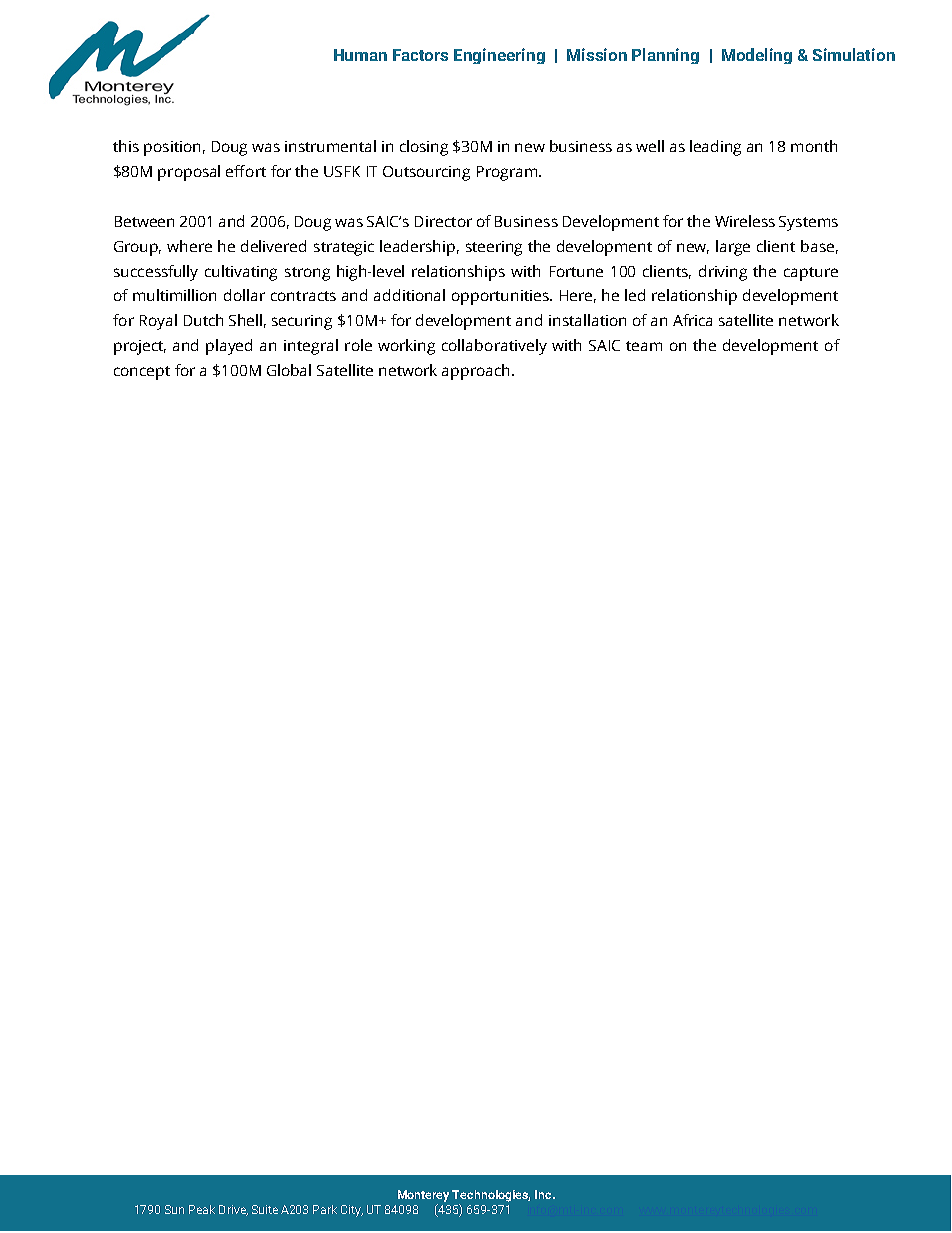  Describe the element at coordinates (757, 56) in the screenshot. I see `Modeling` at that location.
